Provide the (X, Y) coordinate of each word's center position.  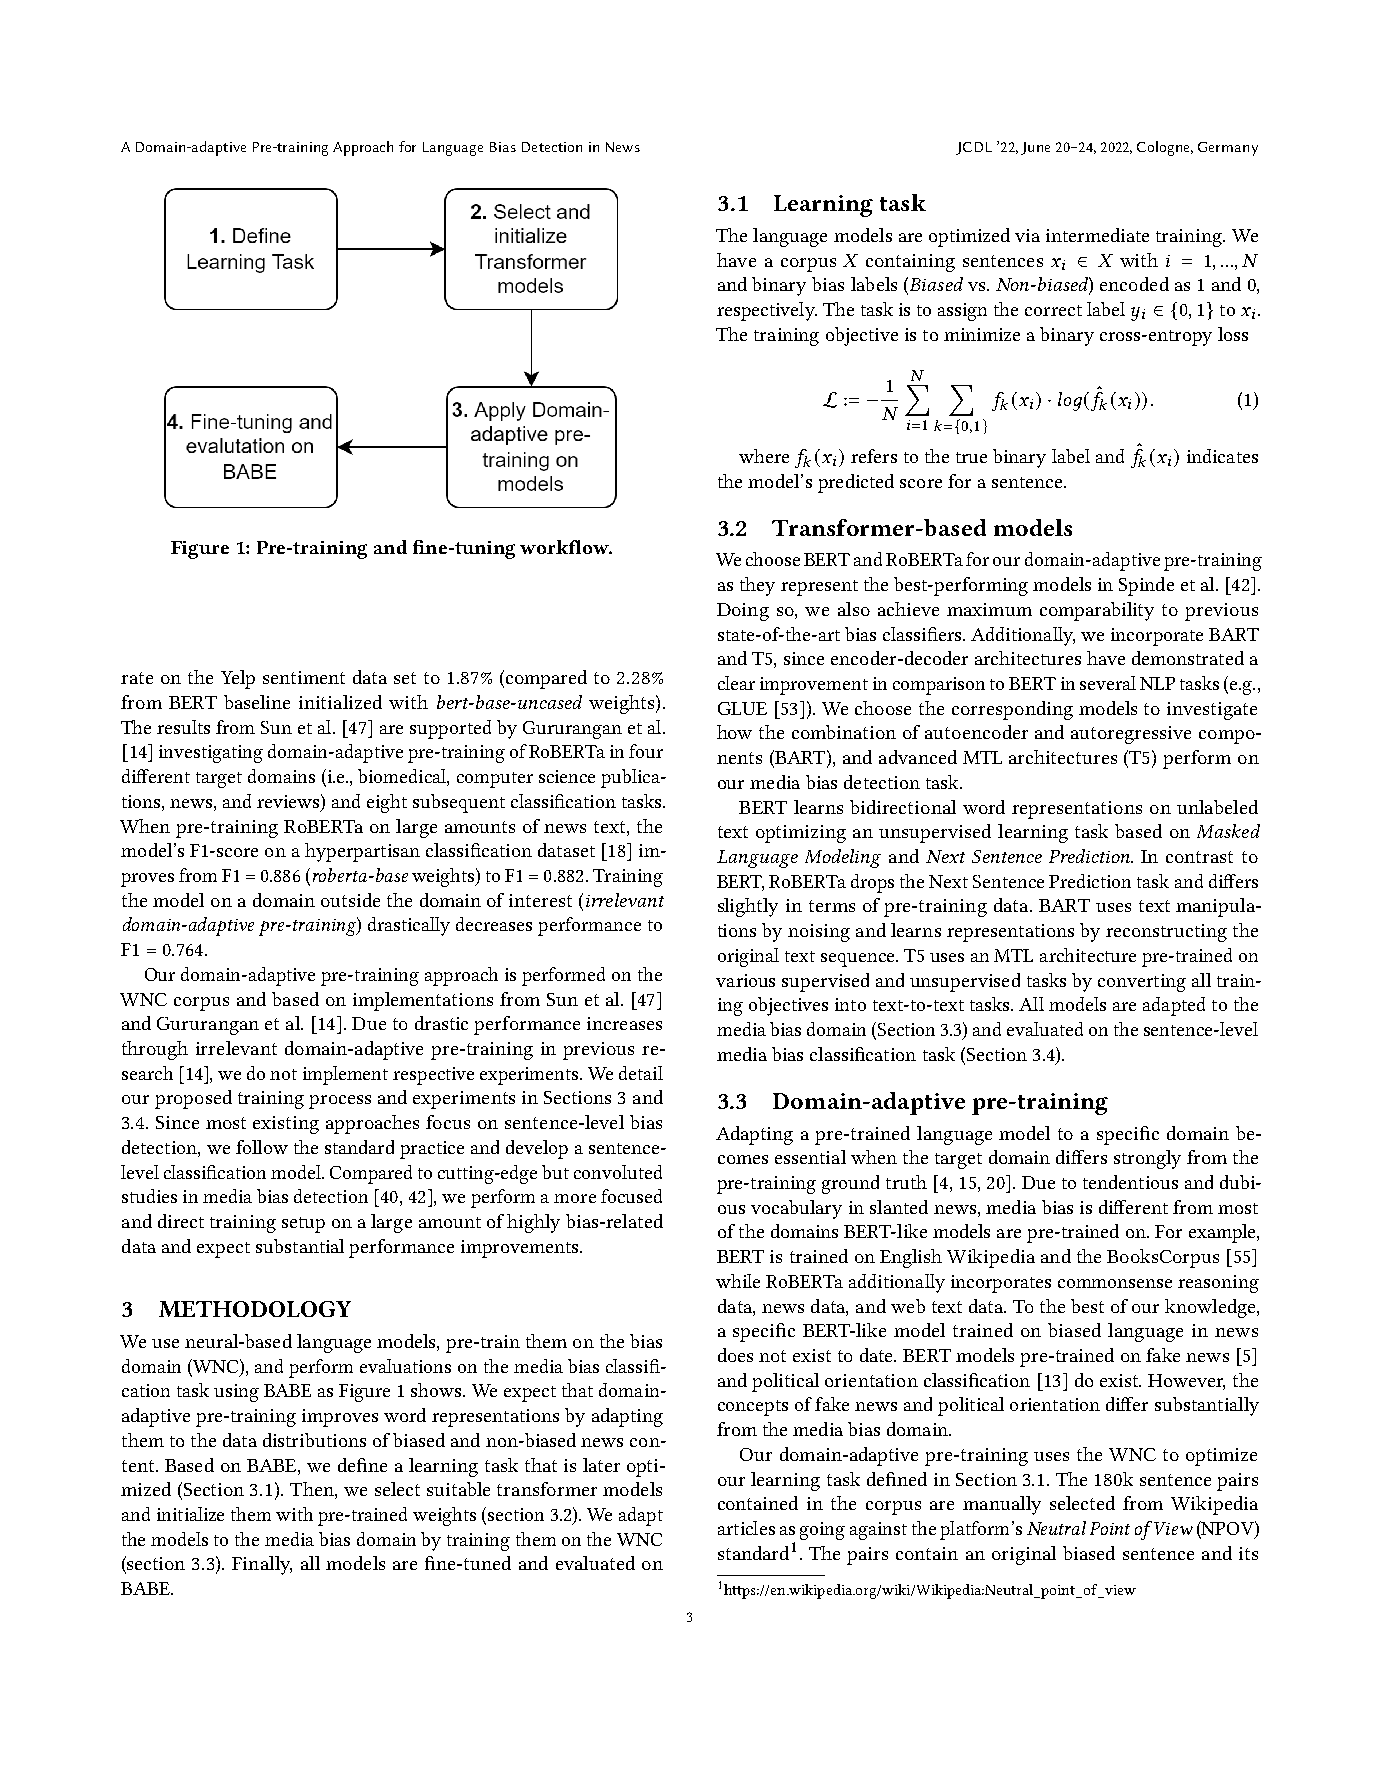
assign (962, 312)
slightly (748, 907)
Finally (262, 1565)
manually (1002, 1505)
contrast (1199, 857)
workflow (566, 547)
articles (746, 1528)
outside (350, 900)
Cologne (1165, 148)
